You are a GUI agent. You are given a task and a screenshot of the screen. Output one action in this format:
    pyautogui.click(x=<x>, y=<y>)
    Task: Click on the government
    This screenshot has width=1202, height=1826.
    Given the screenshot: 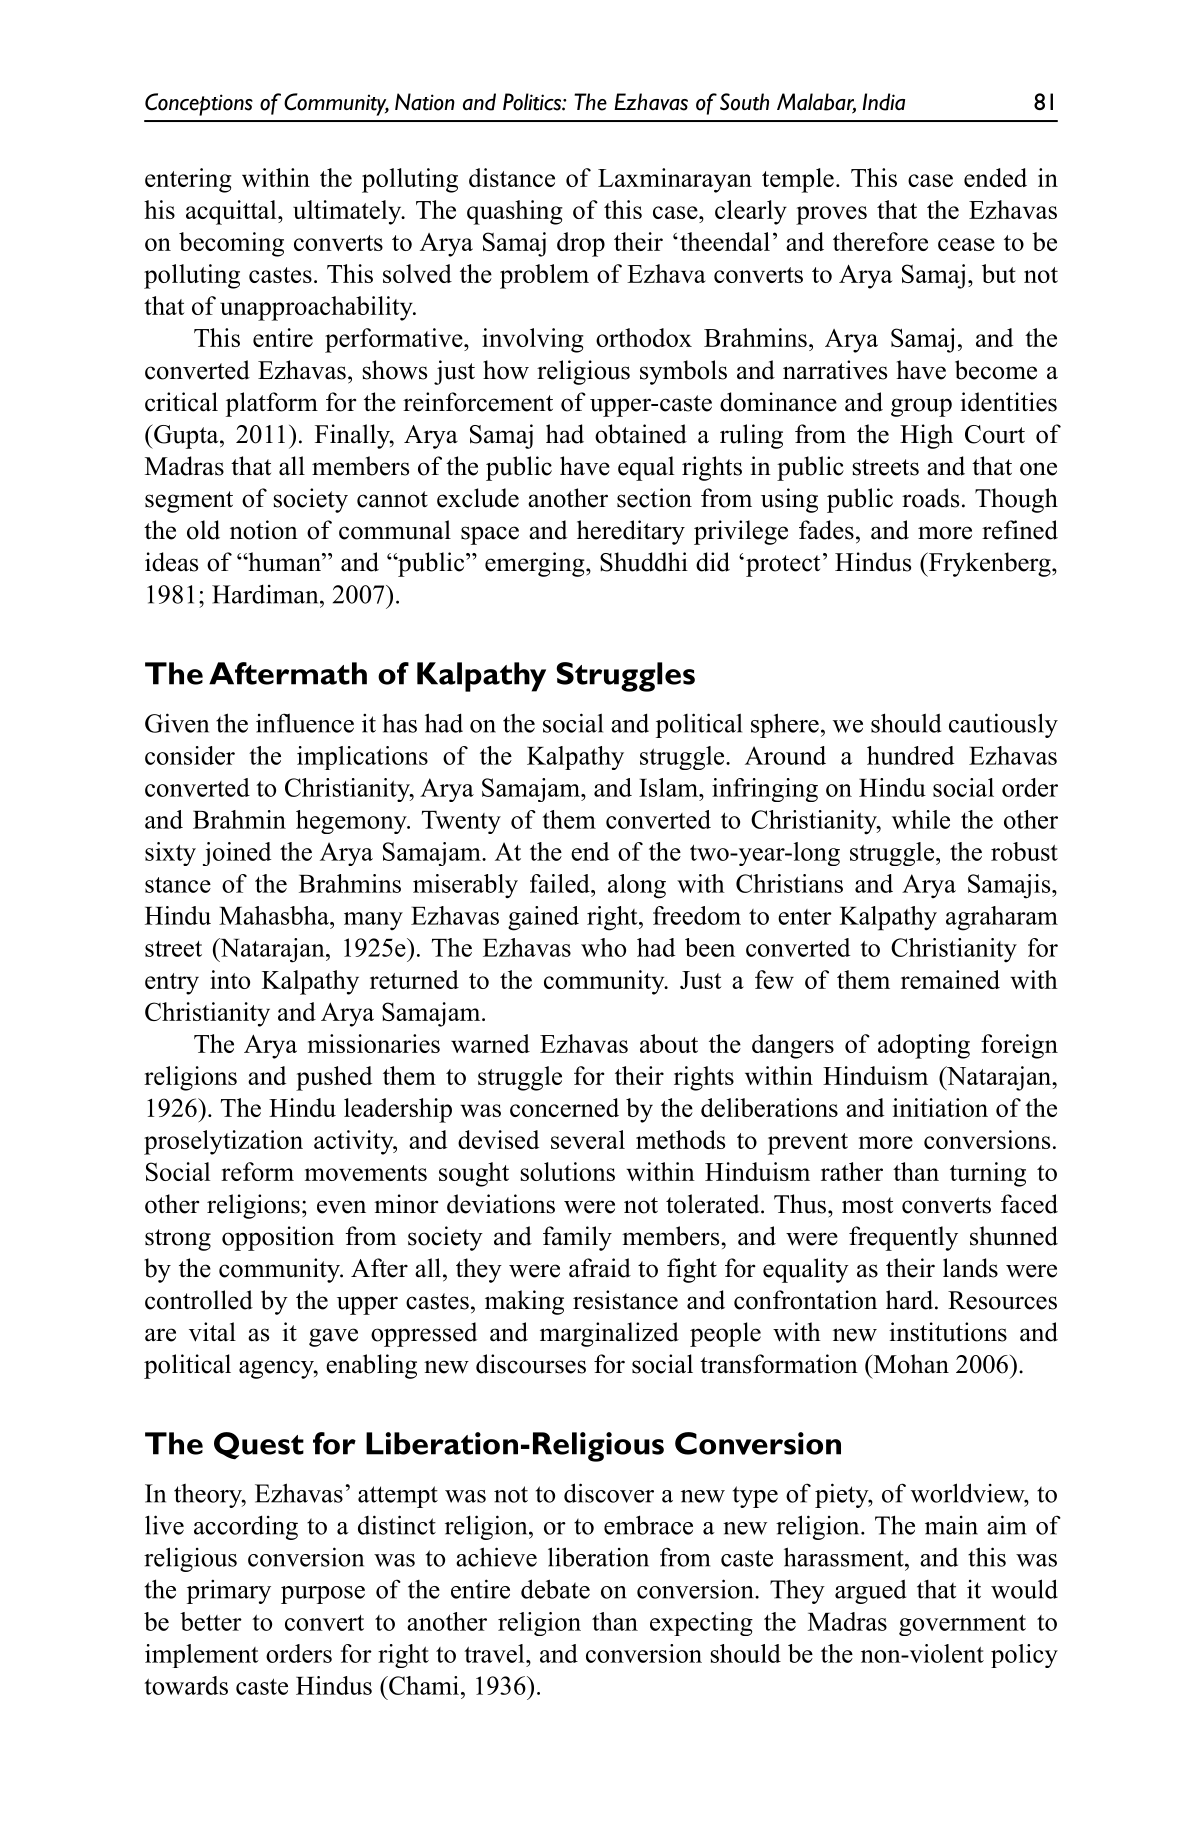 What is the action you would take?
    pyautogui.click(x=962, y=1625)
